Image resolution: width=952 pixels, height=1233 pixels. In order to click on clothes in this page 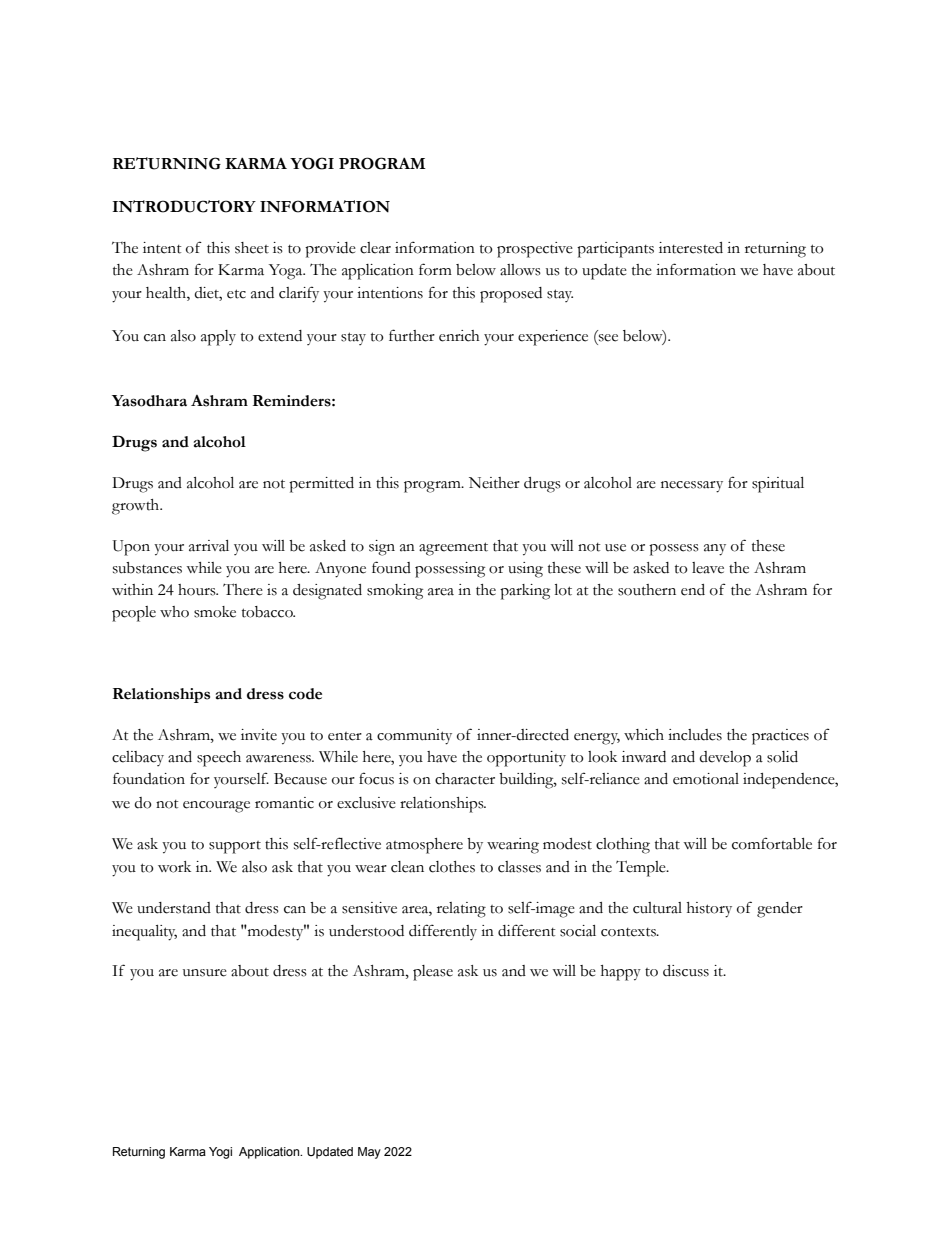, I will do `click(452, 867)`.
